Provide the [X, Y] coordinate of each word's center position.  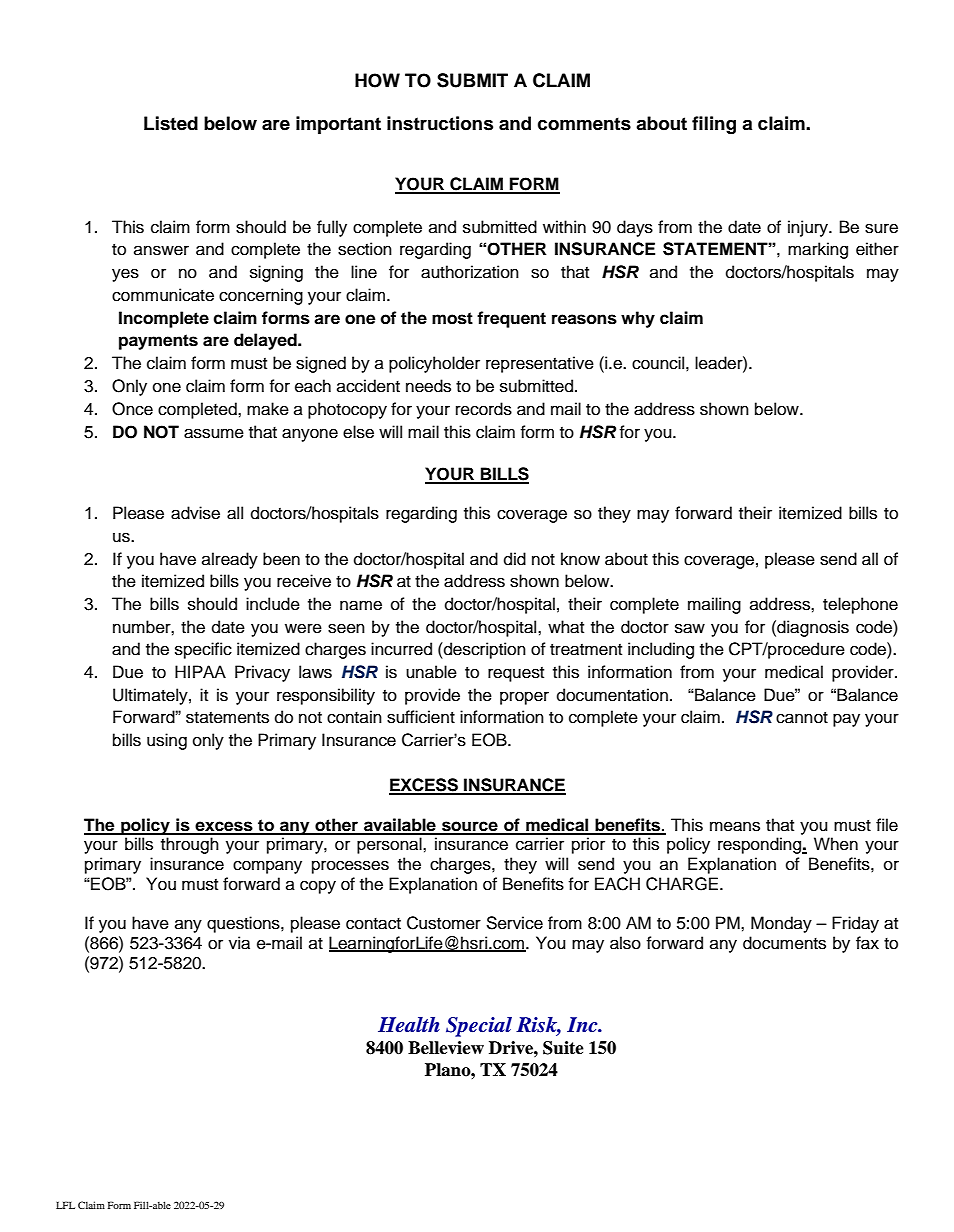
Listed [171, 123]
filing [714, 125]
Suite [563, 1048]
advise [195, 513]
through [190, 845]
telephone [860, 605]
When [836, 844]
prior [588, 845]
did [515, 559]
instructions [440, 123]
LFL [65, 1205]
